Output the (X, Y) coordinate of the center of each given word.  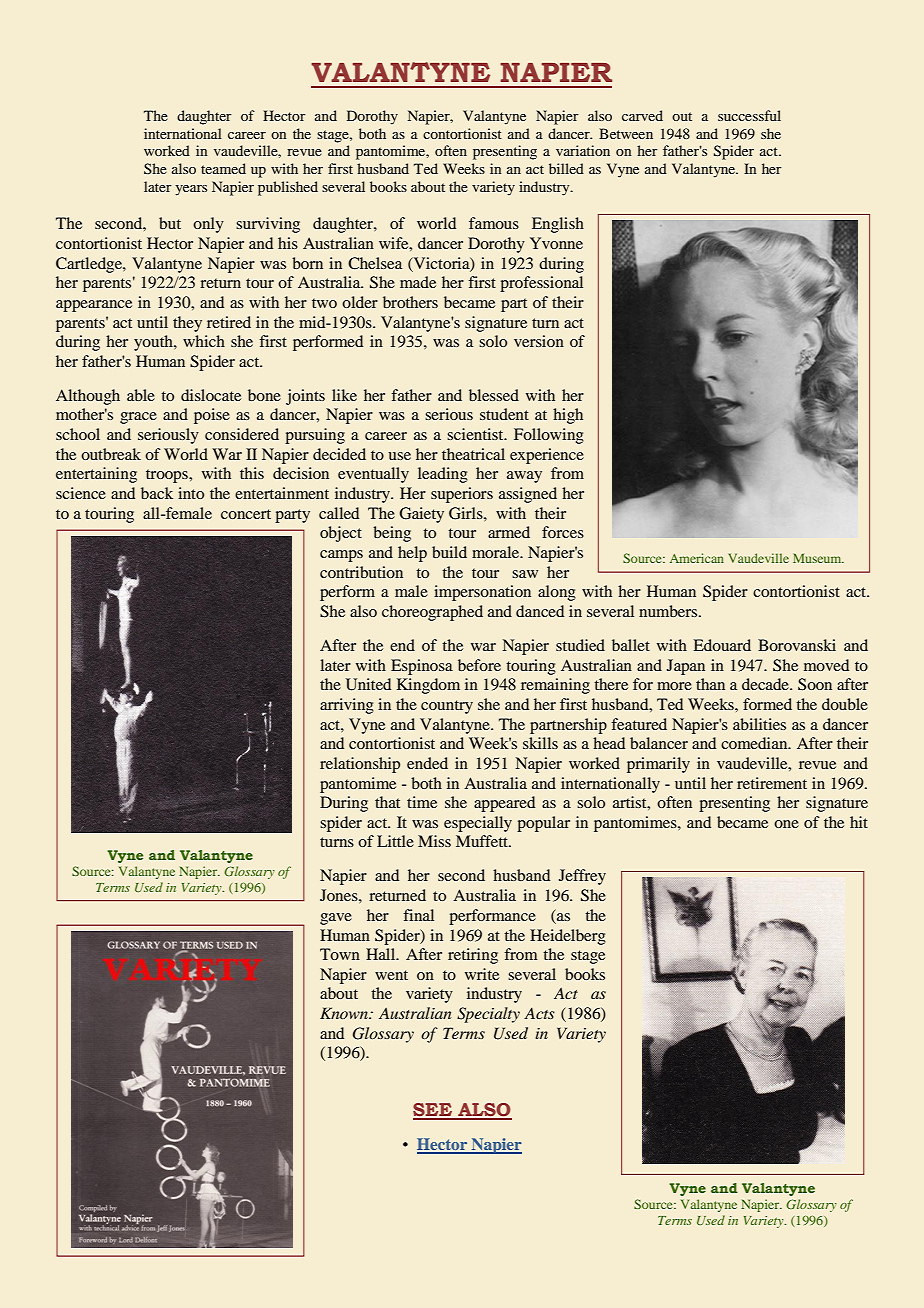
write (482, 974)
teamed (223, 168)
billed (566, 168)
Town (340, 954)
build (449, 552)
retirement (772, 783)
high (568, 416)
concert (246, 514)
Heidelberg (568, 937)
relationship (360, 765)
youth (154, 343)
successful (749, 115)
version (539, 341)
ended (427, 763)
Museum (818, 558)
